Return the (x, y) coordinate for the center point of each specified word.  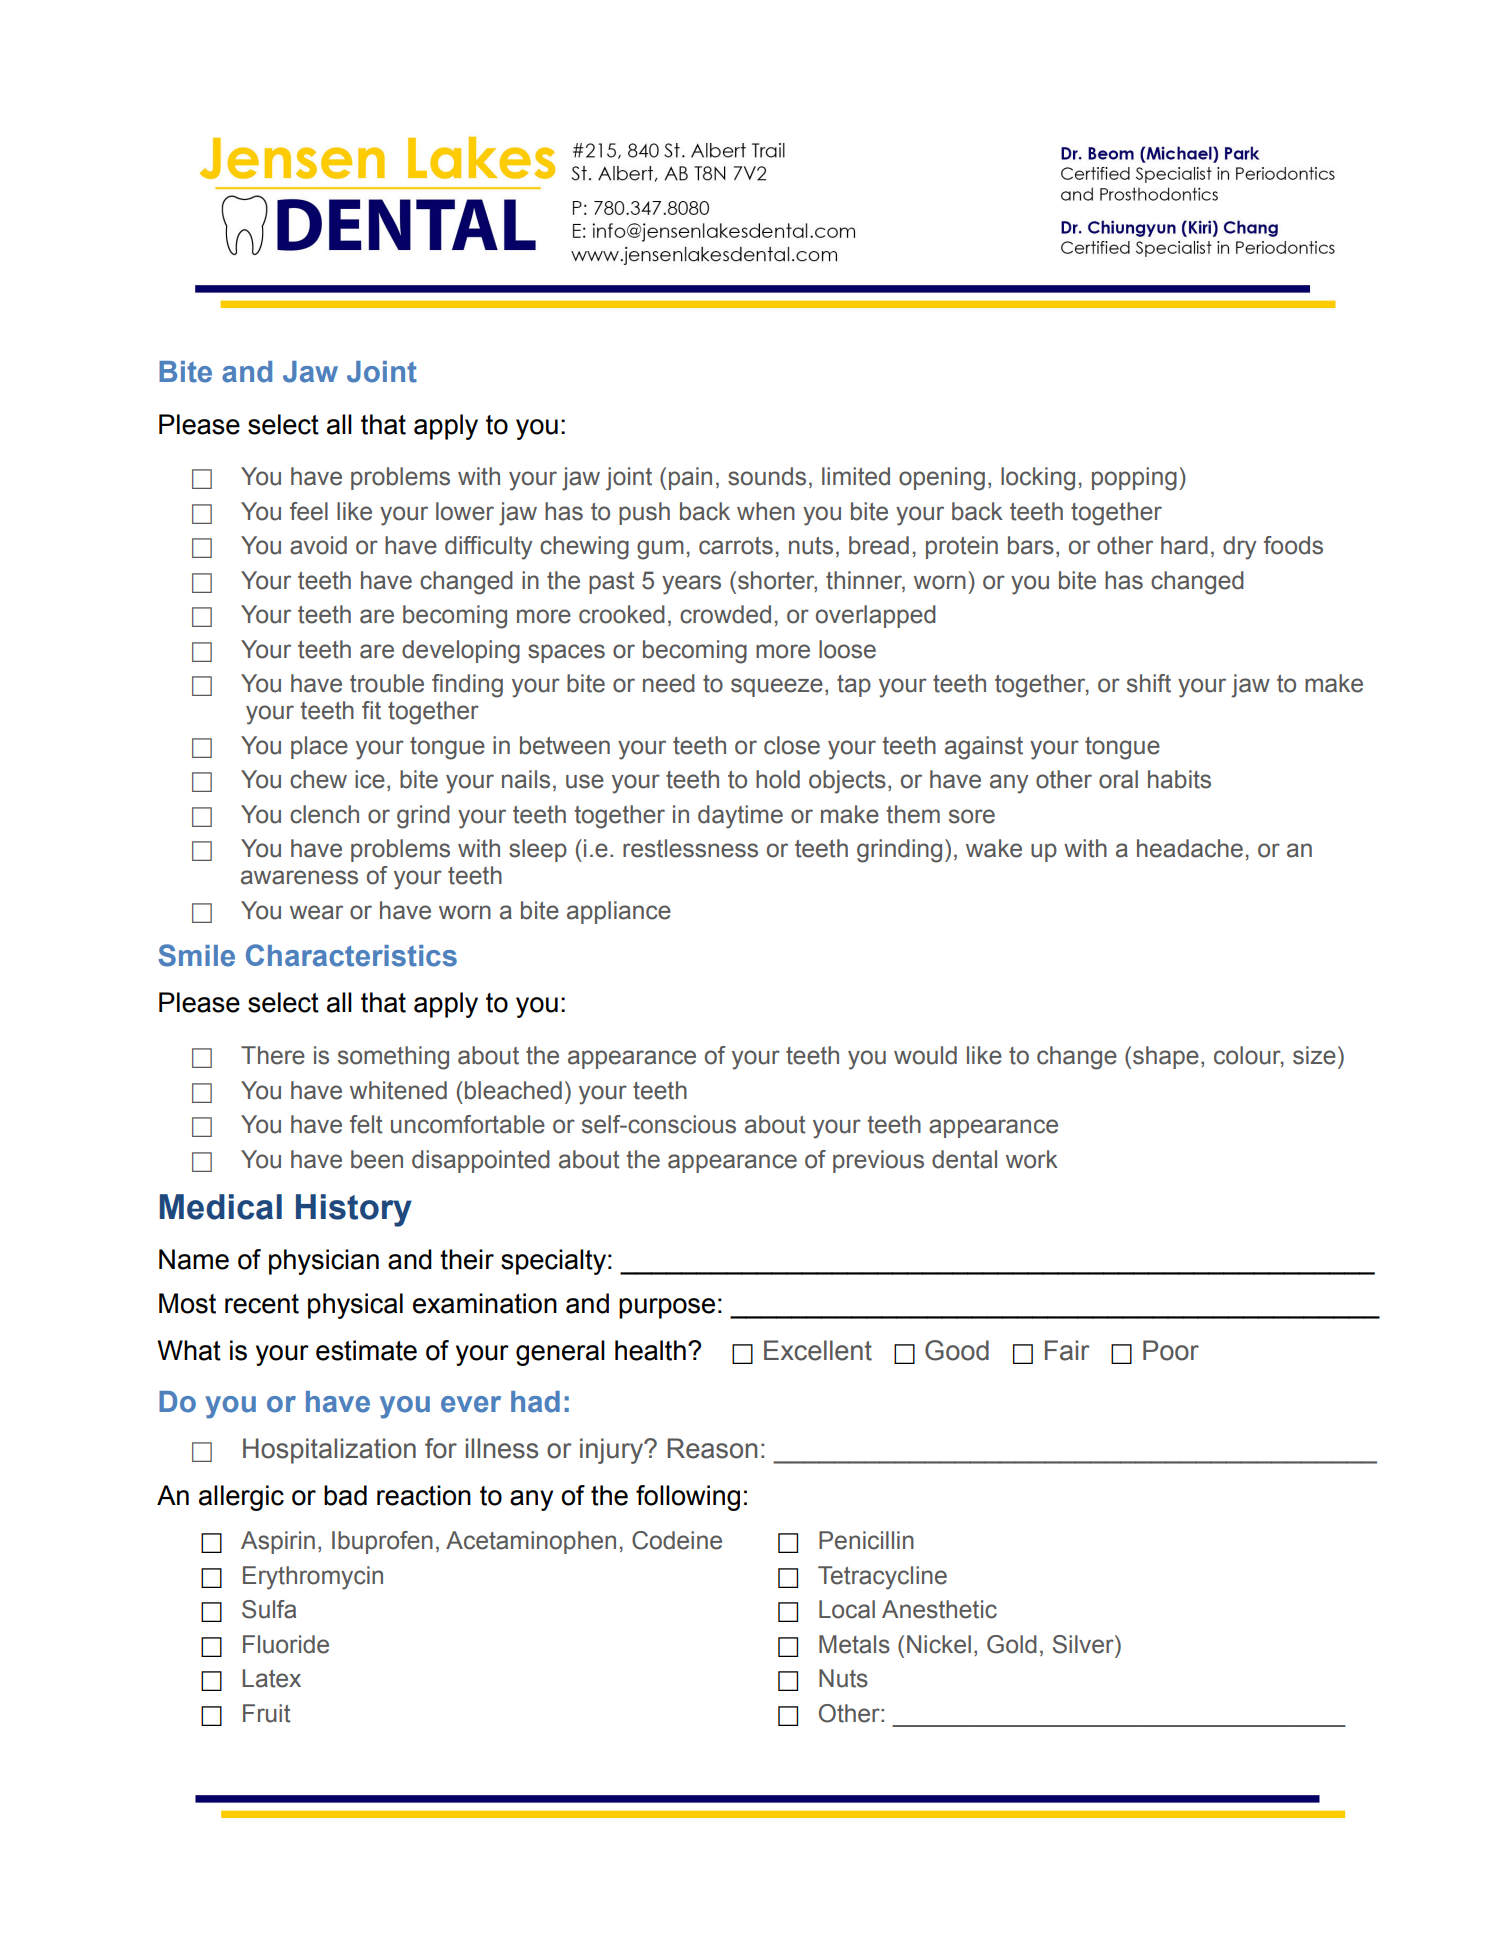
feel (309, 511)
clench (324, 814)
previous (878, 1161)
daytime (740, 817)
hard (1184, 545)
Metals (854, 1644)
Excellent (818, 1350)
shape (1166, 1057)
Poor (1171, 1350)
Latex (272, 1678)
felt (366, 1124)
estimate (366, 1350)
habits (1179, 779)
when (766, 511)
